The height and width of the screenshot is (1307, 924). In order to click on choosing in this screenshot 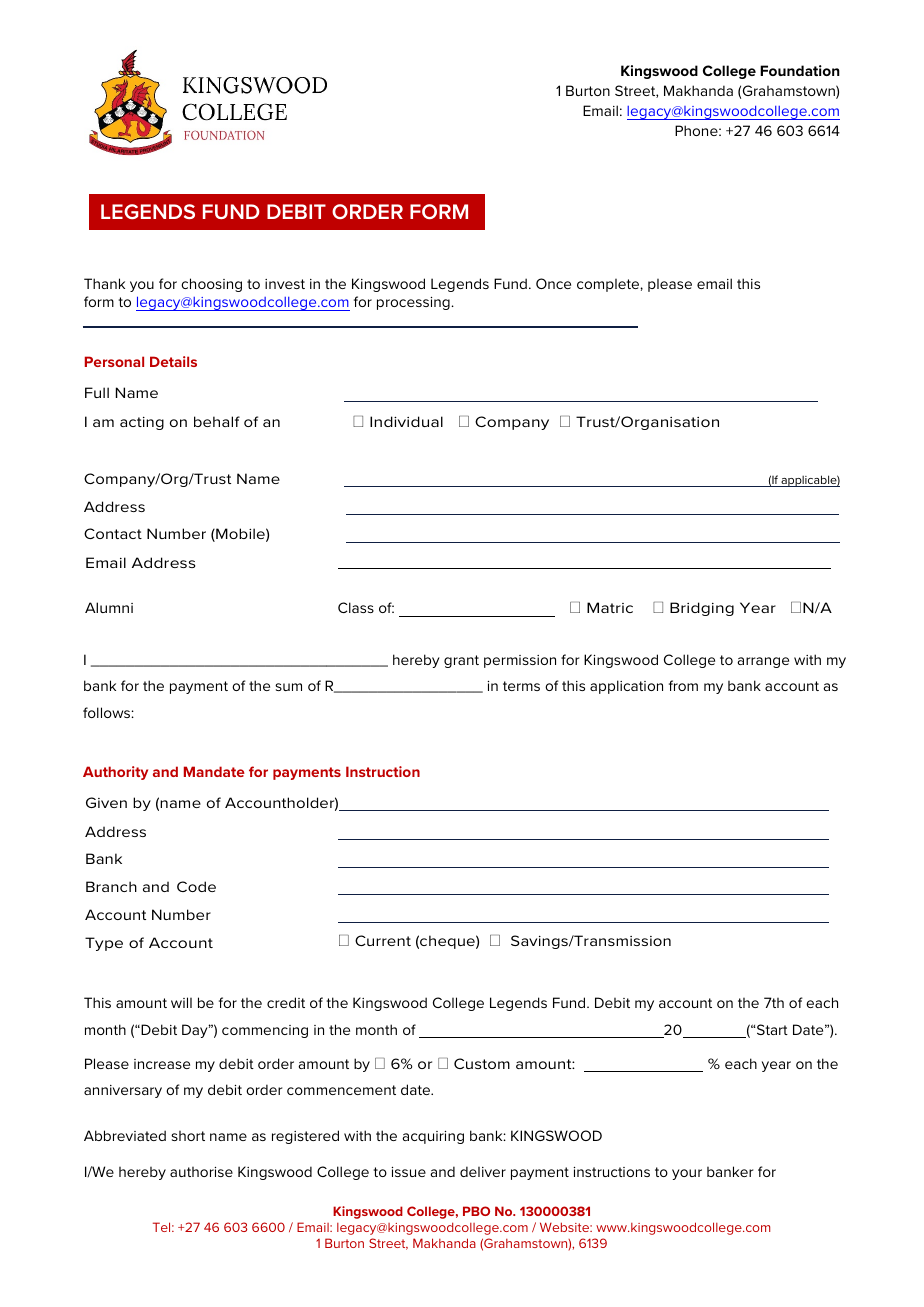, I will do `click(211, 285)`.
